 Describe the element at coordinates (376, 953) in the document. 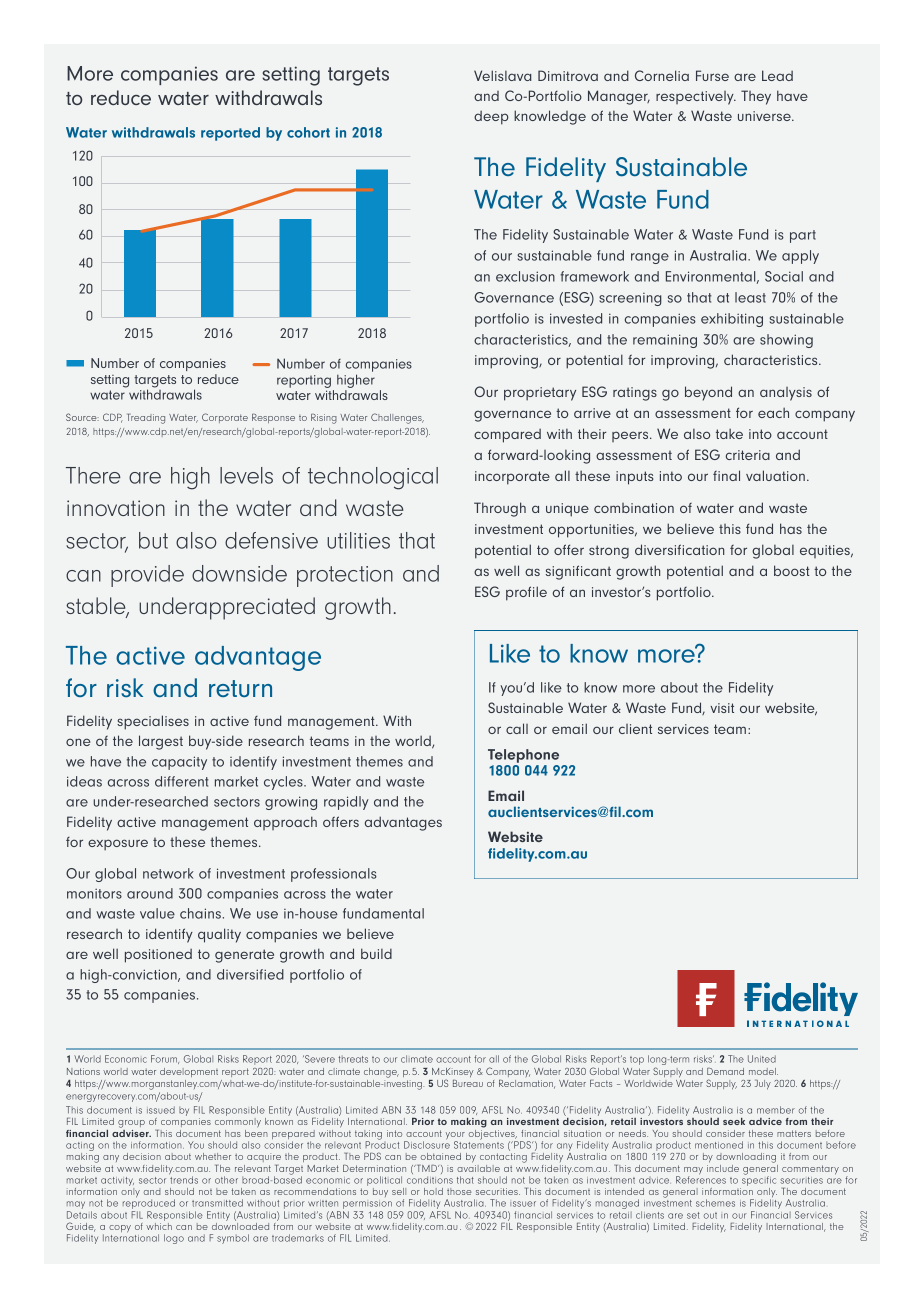

I see `build` at that location.
